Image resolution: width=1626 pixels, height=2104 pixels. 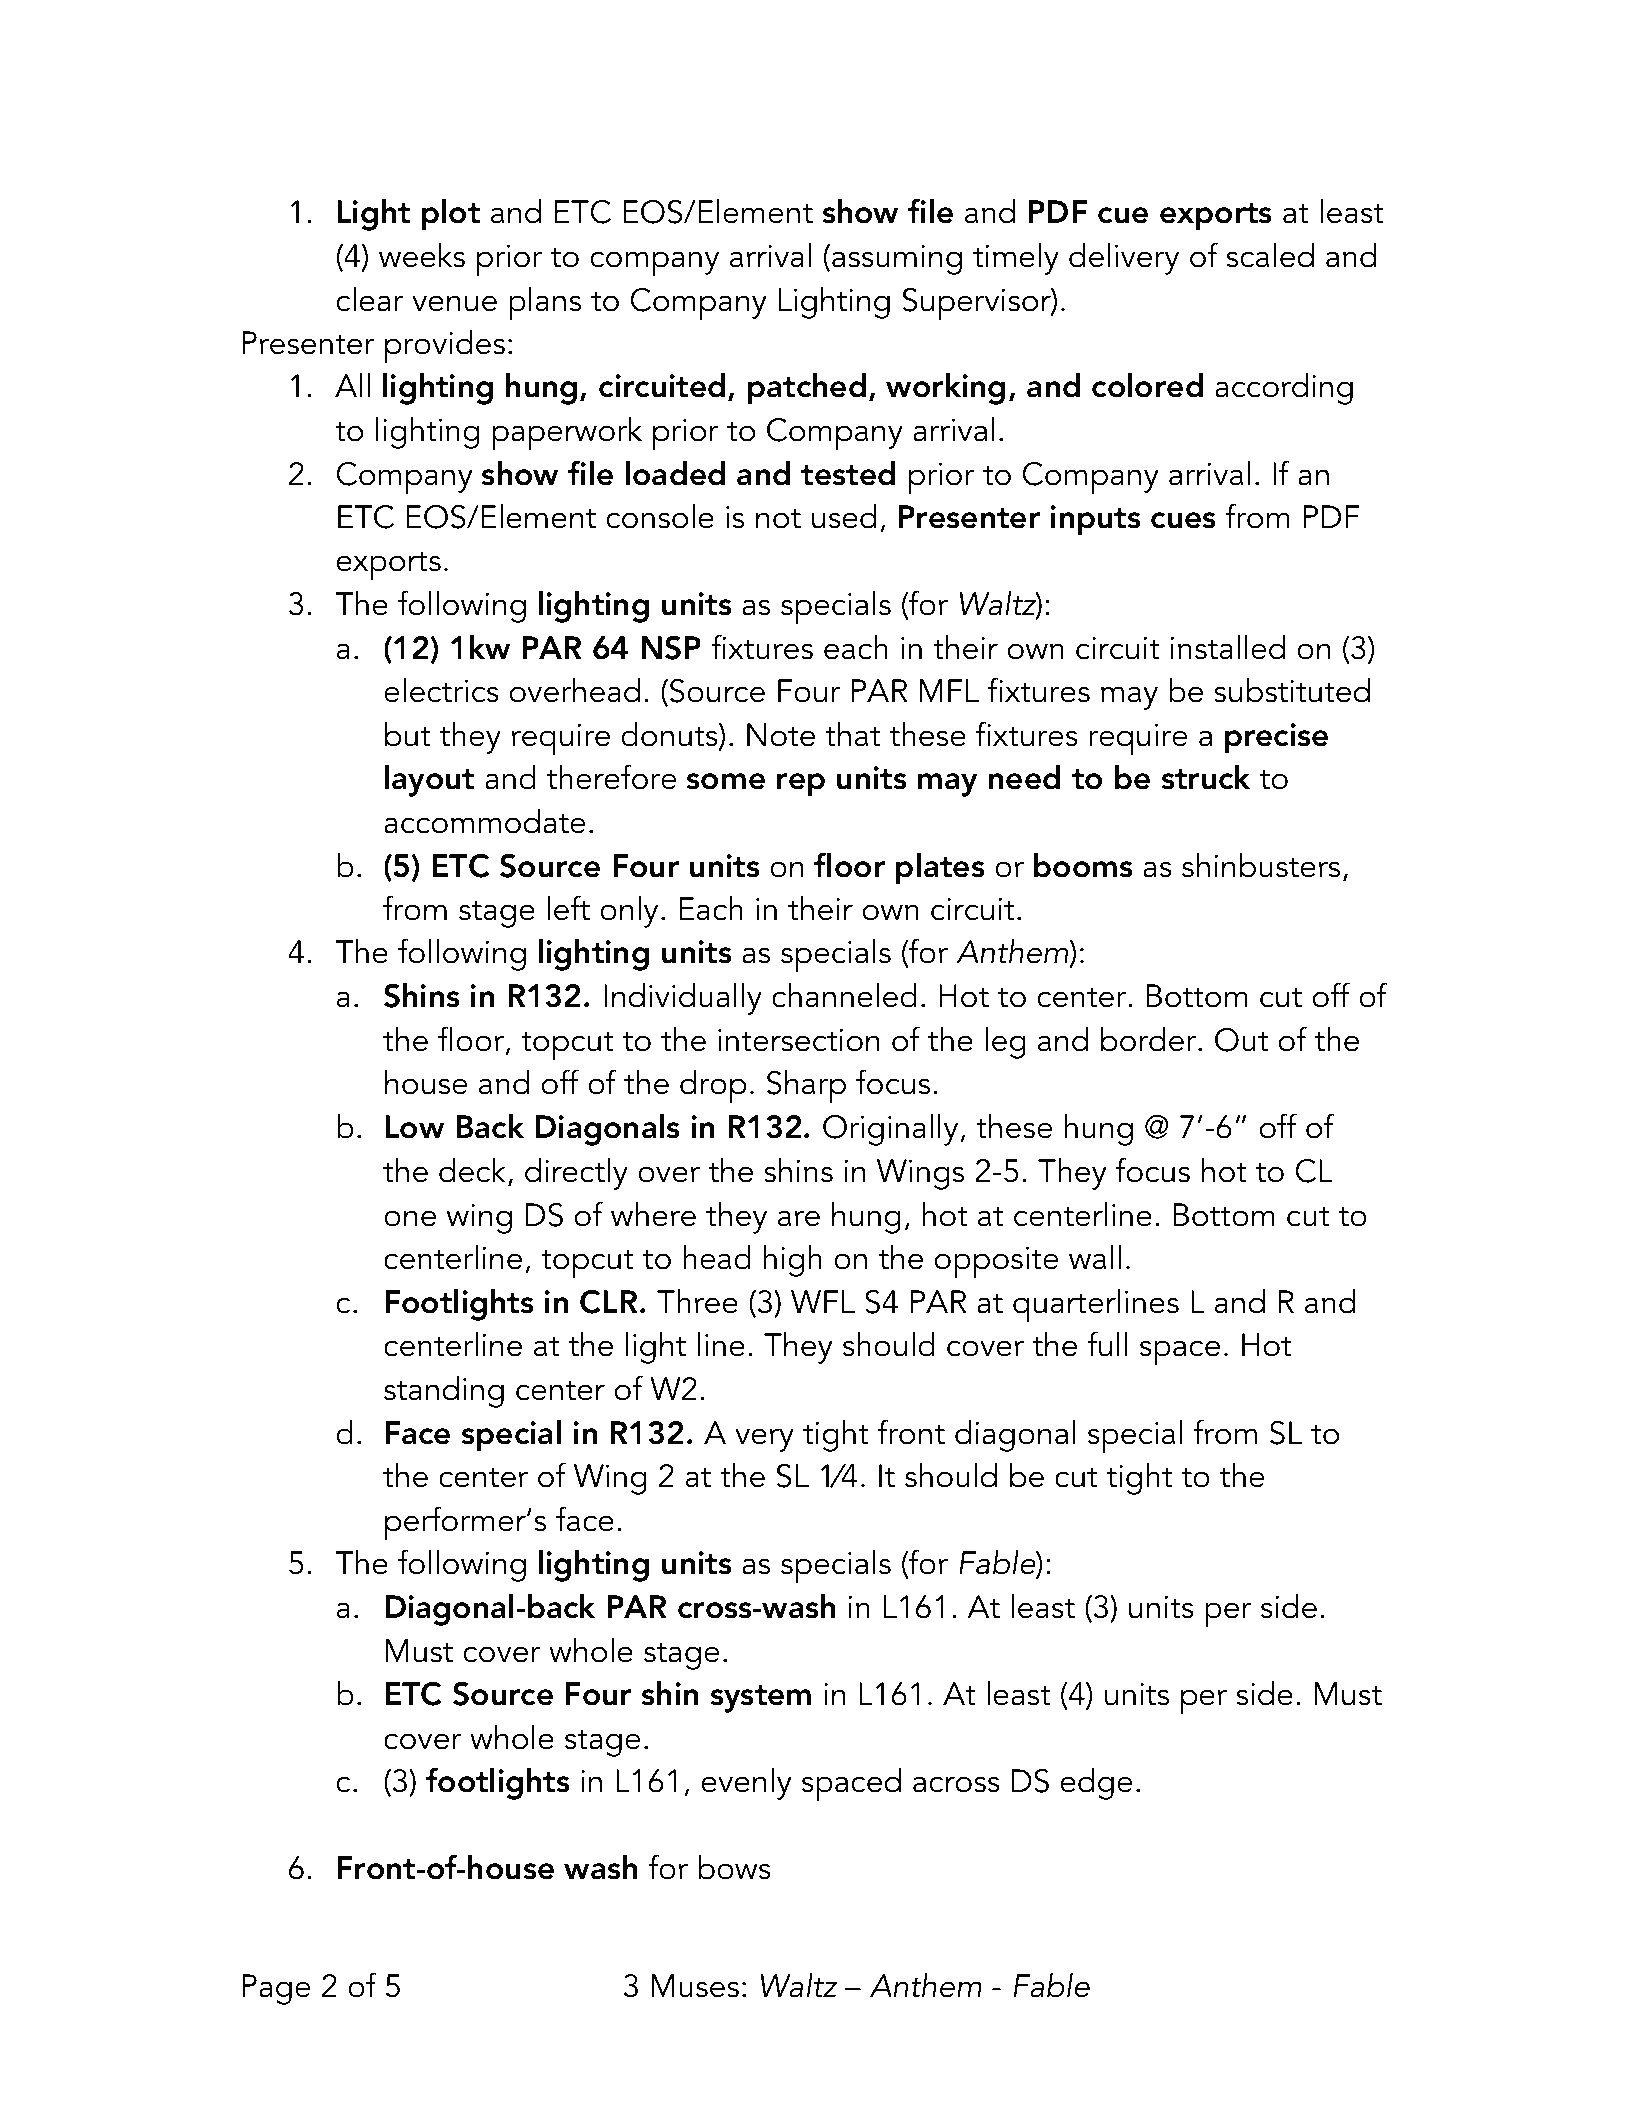 I want to click on Three, so click(x=697, y=1301).
